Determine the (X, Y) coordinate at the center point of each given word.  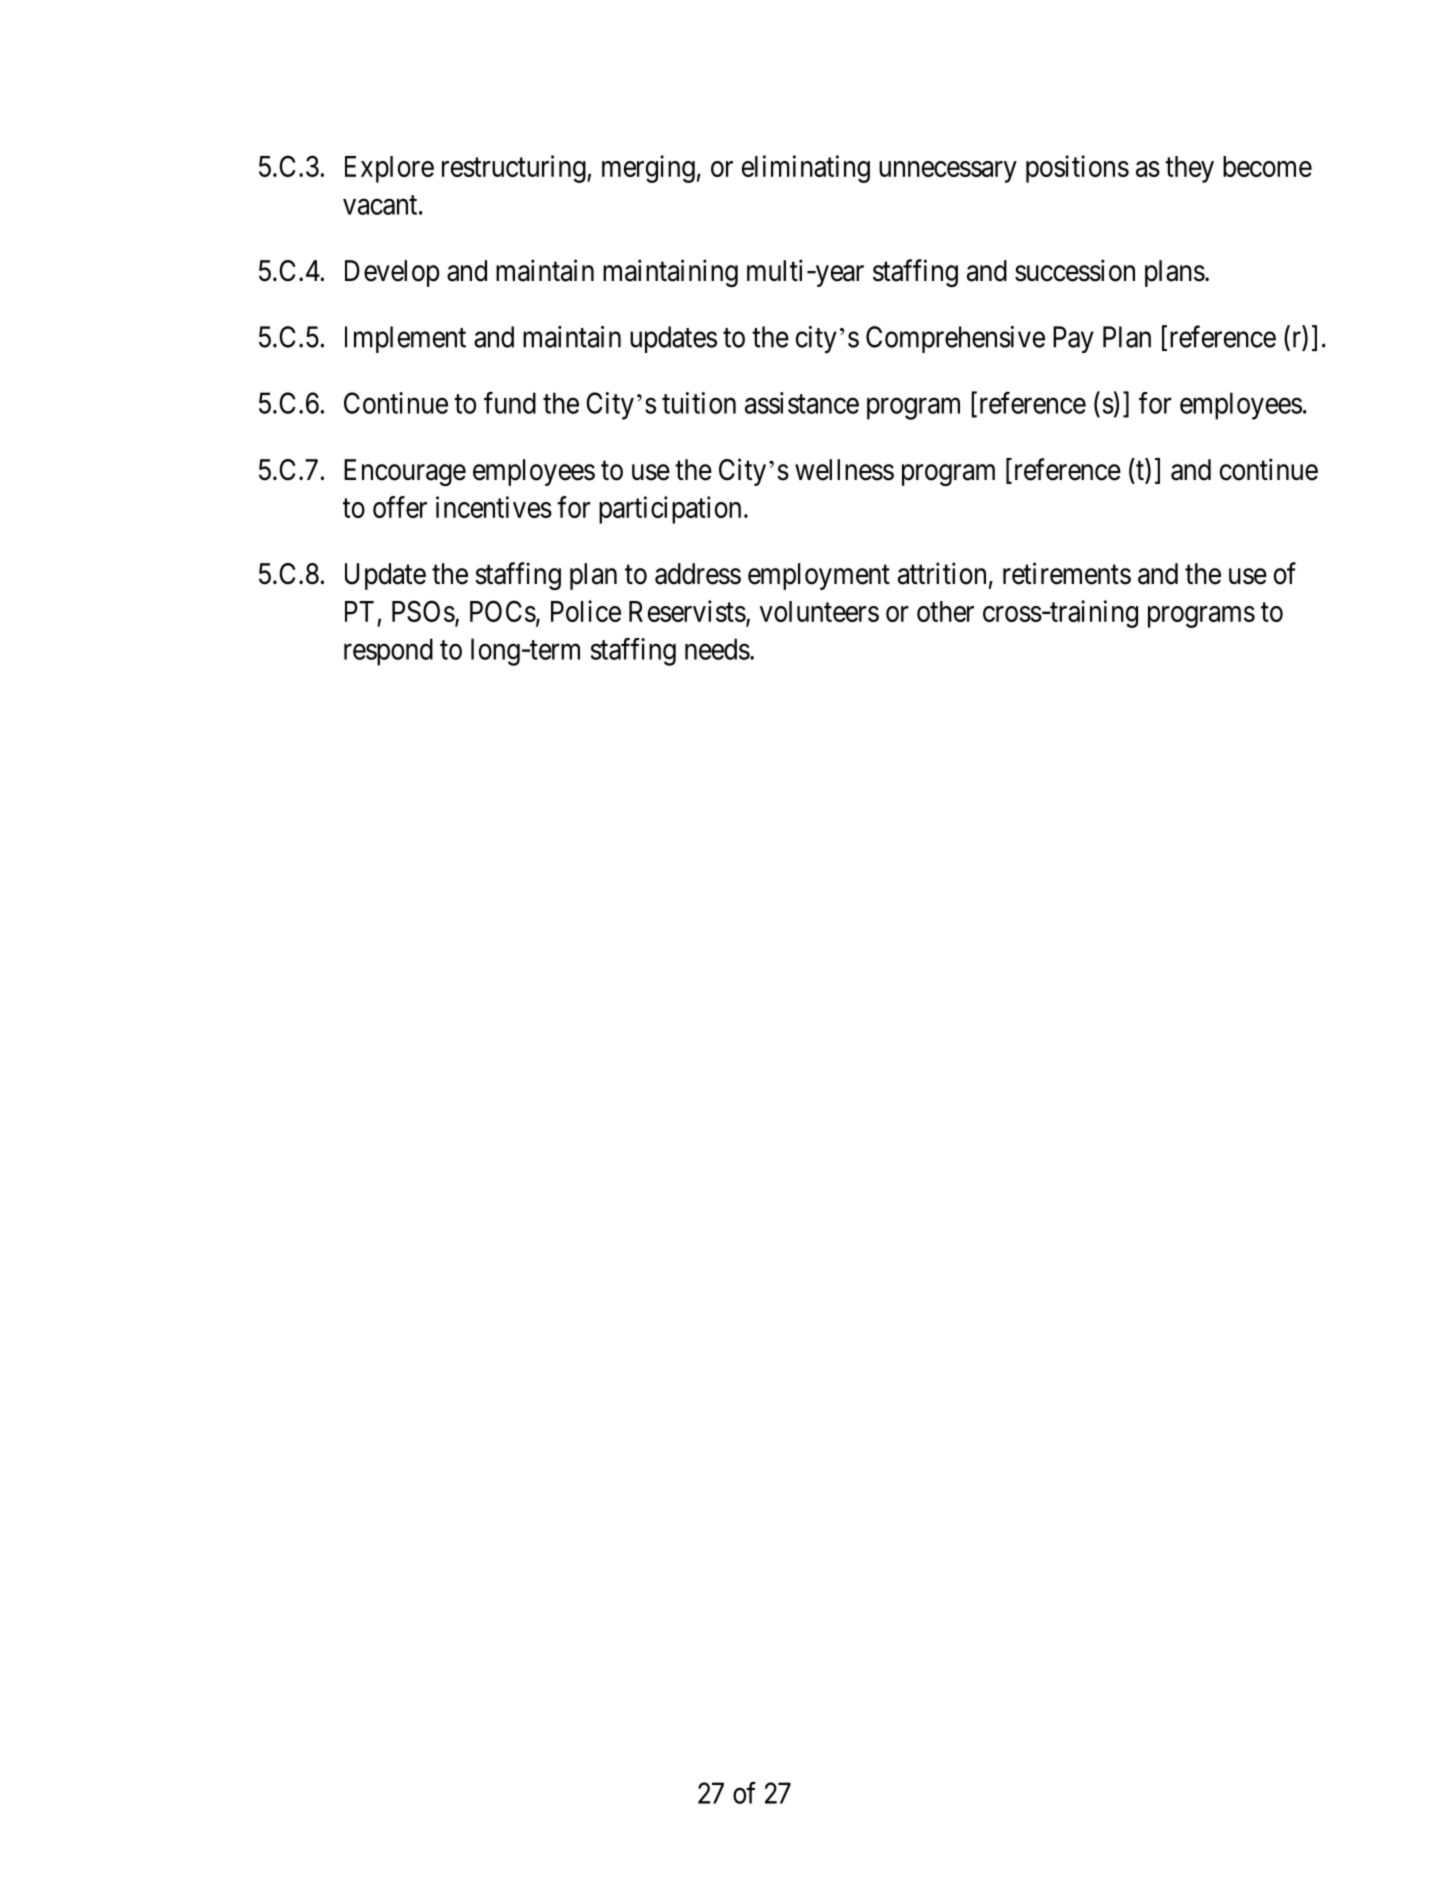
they (1189, 169)
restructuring (515, 169)
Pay (1073, 339)
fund (510, 403)
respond (388, 652)
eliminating (806, 169)
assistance (802, 403)
